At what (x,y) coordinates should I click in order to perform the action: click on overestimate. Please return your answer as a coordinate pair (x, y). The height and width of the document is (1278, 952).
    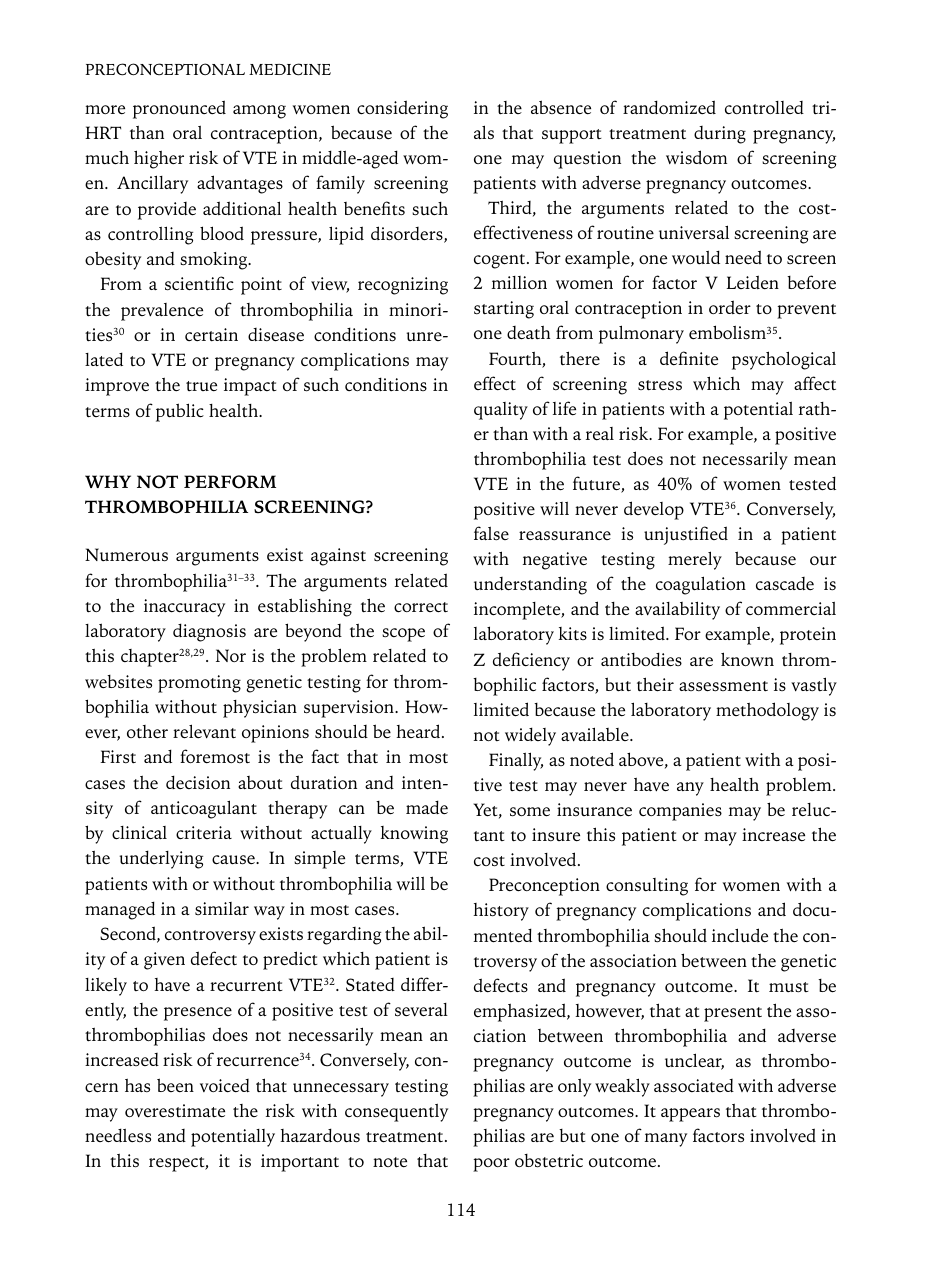
    Looking at the image, I should click on (175, 1111).
